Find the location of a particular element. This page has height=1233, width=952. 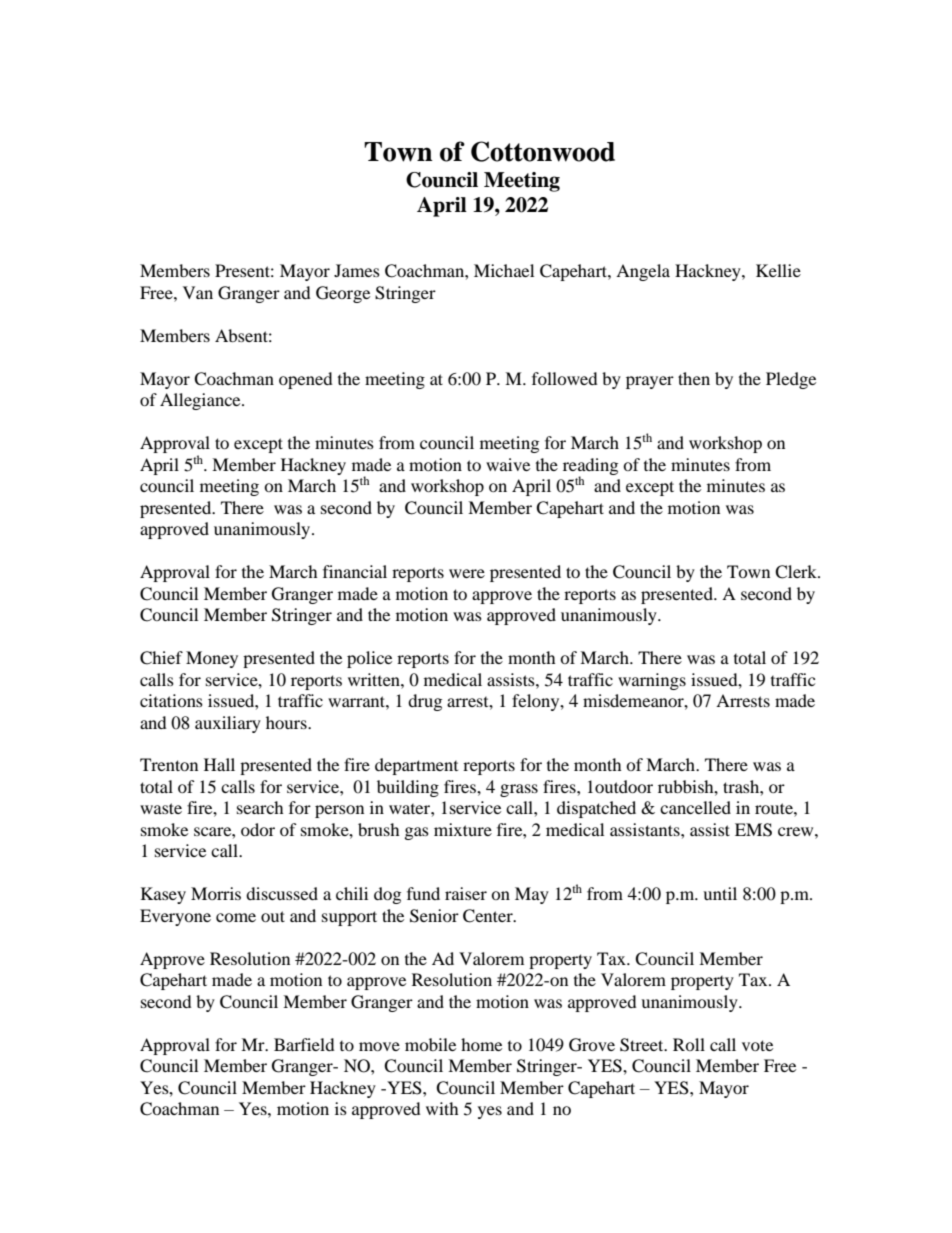

warnings is located at coordinates (652, 681).
